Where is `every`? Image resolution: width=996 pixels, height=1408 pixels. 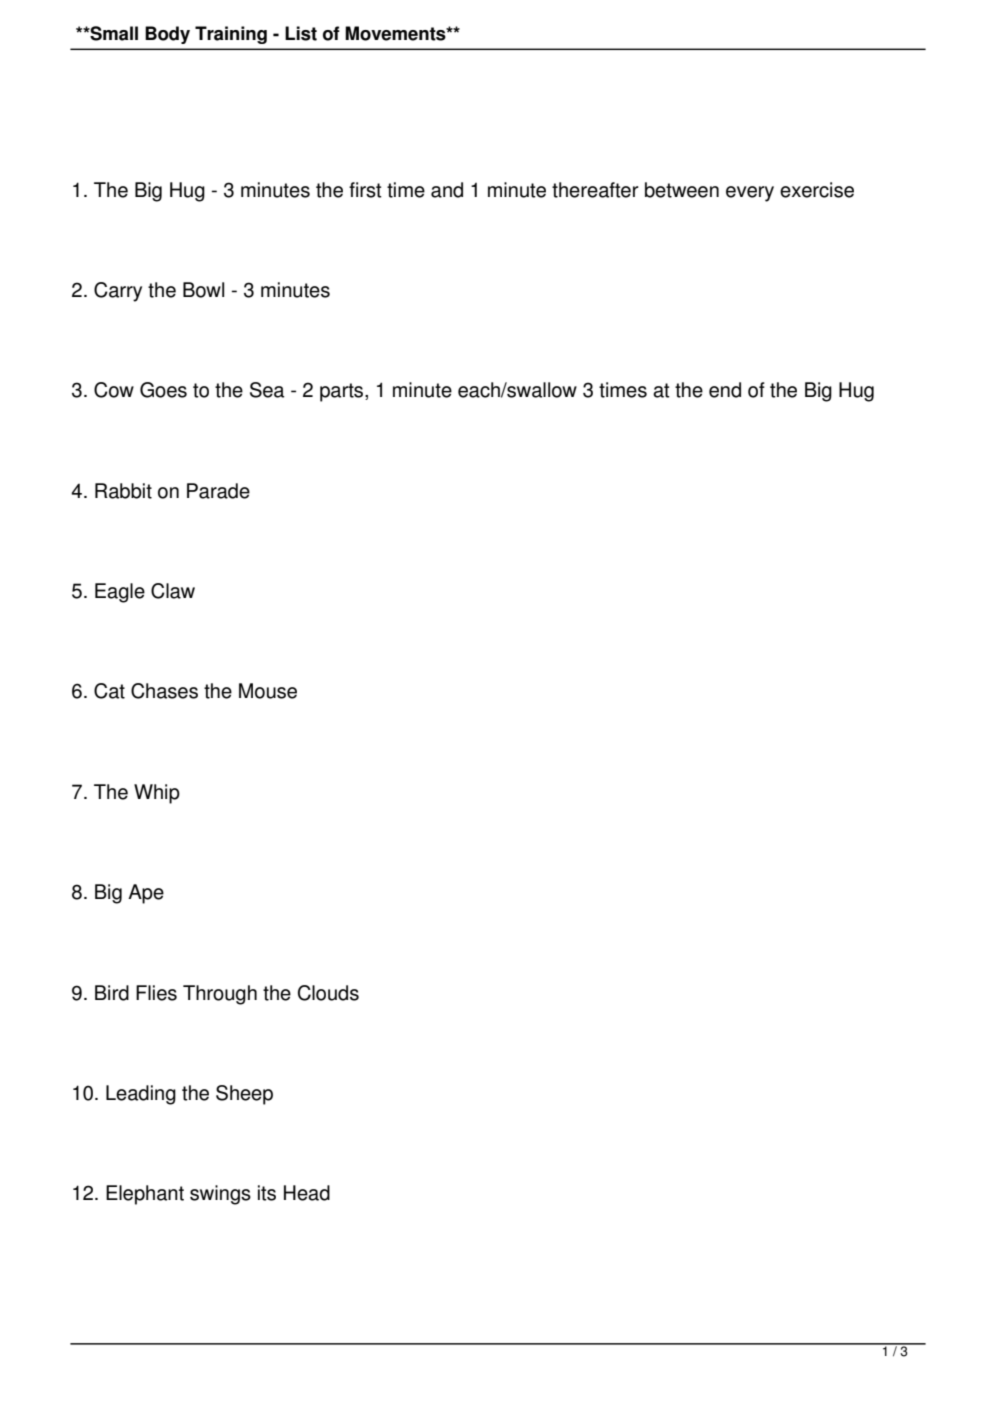 every is located at coordinates (750, 194).
